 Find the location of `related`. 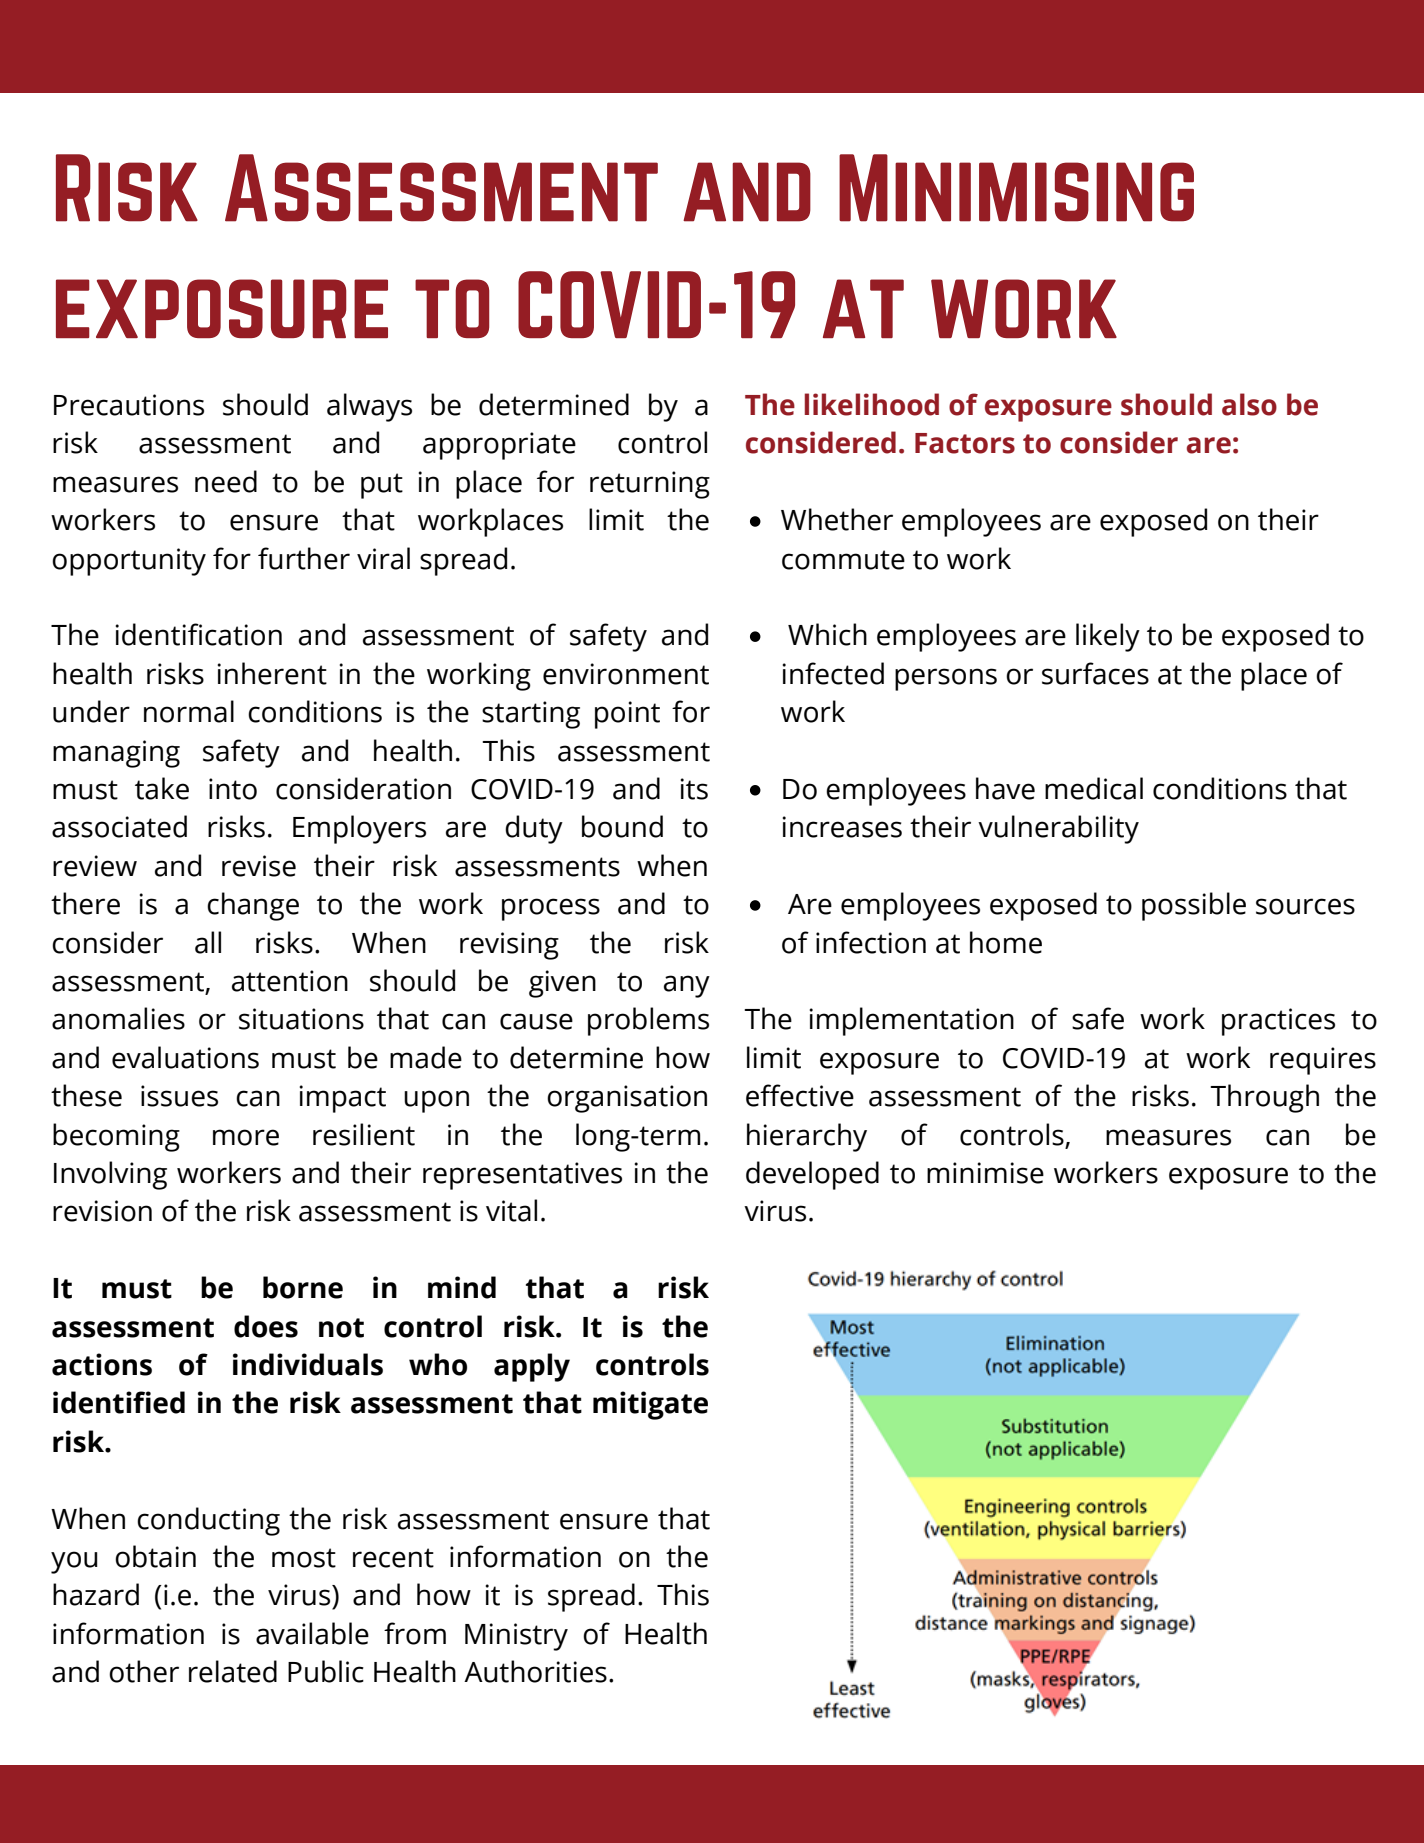

related is located at coordinates (233, 1671).
